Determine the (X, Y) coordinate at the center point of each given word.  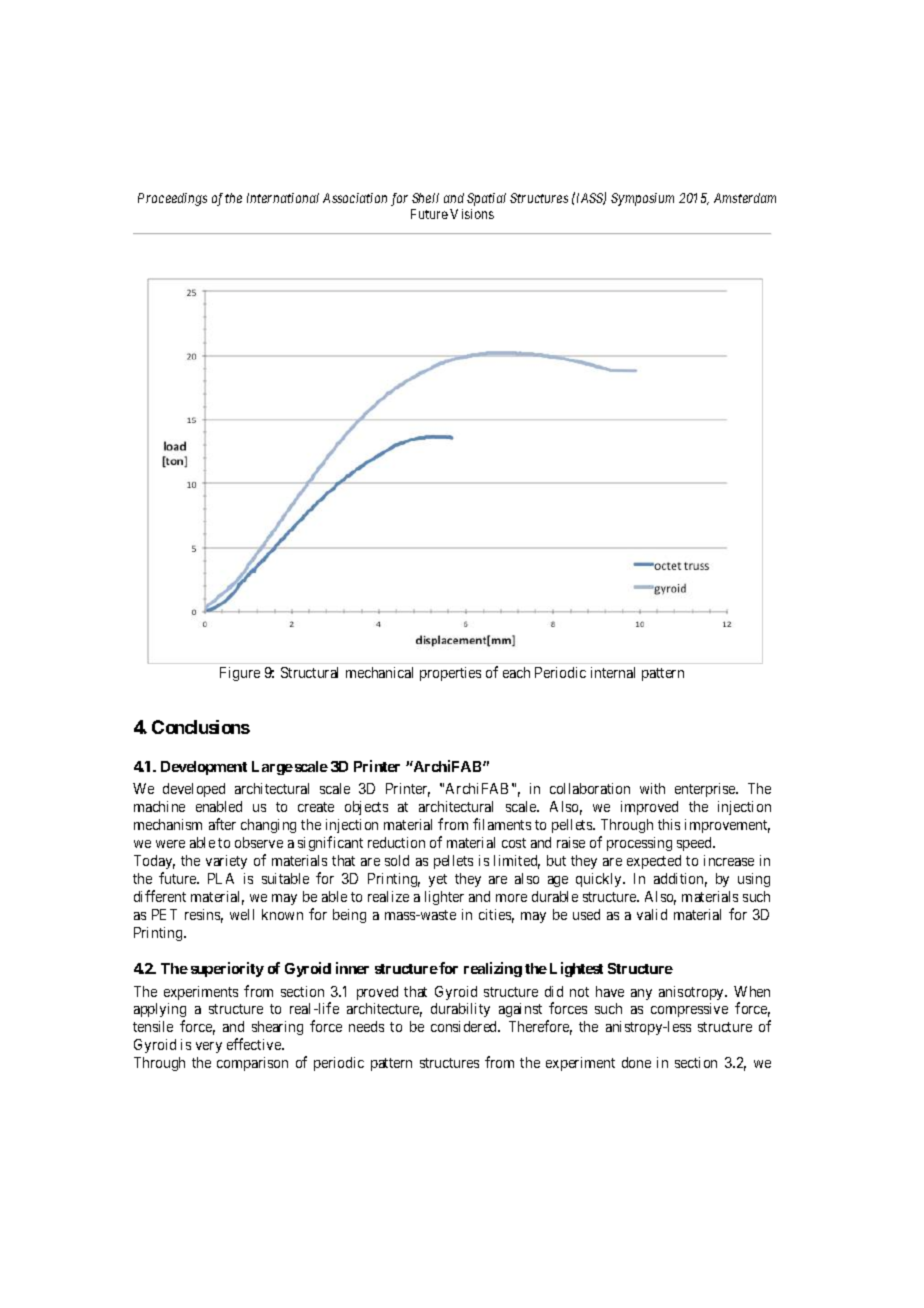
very (209, 1047)
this (669, 824)
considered (465, 1026)
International (283, 198)
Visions (472, 214)
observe (259, 842)
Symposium (642, 199)
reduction (396, 842)
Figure (240, 674)
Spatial (486, 199)
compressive (689, 1010)
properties (450, 674)
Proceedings (172, 199)
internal (613, 672)
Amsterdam (745, 198)
